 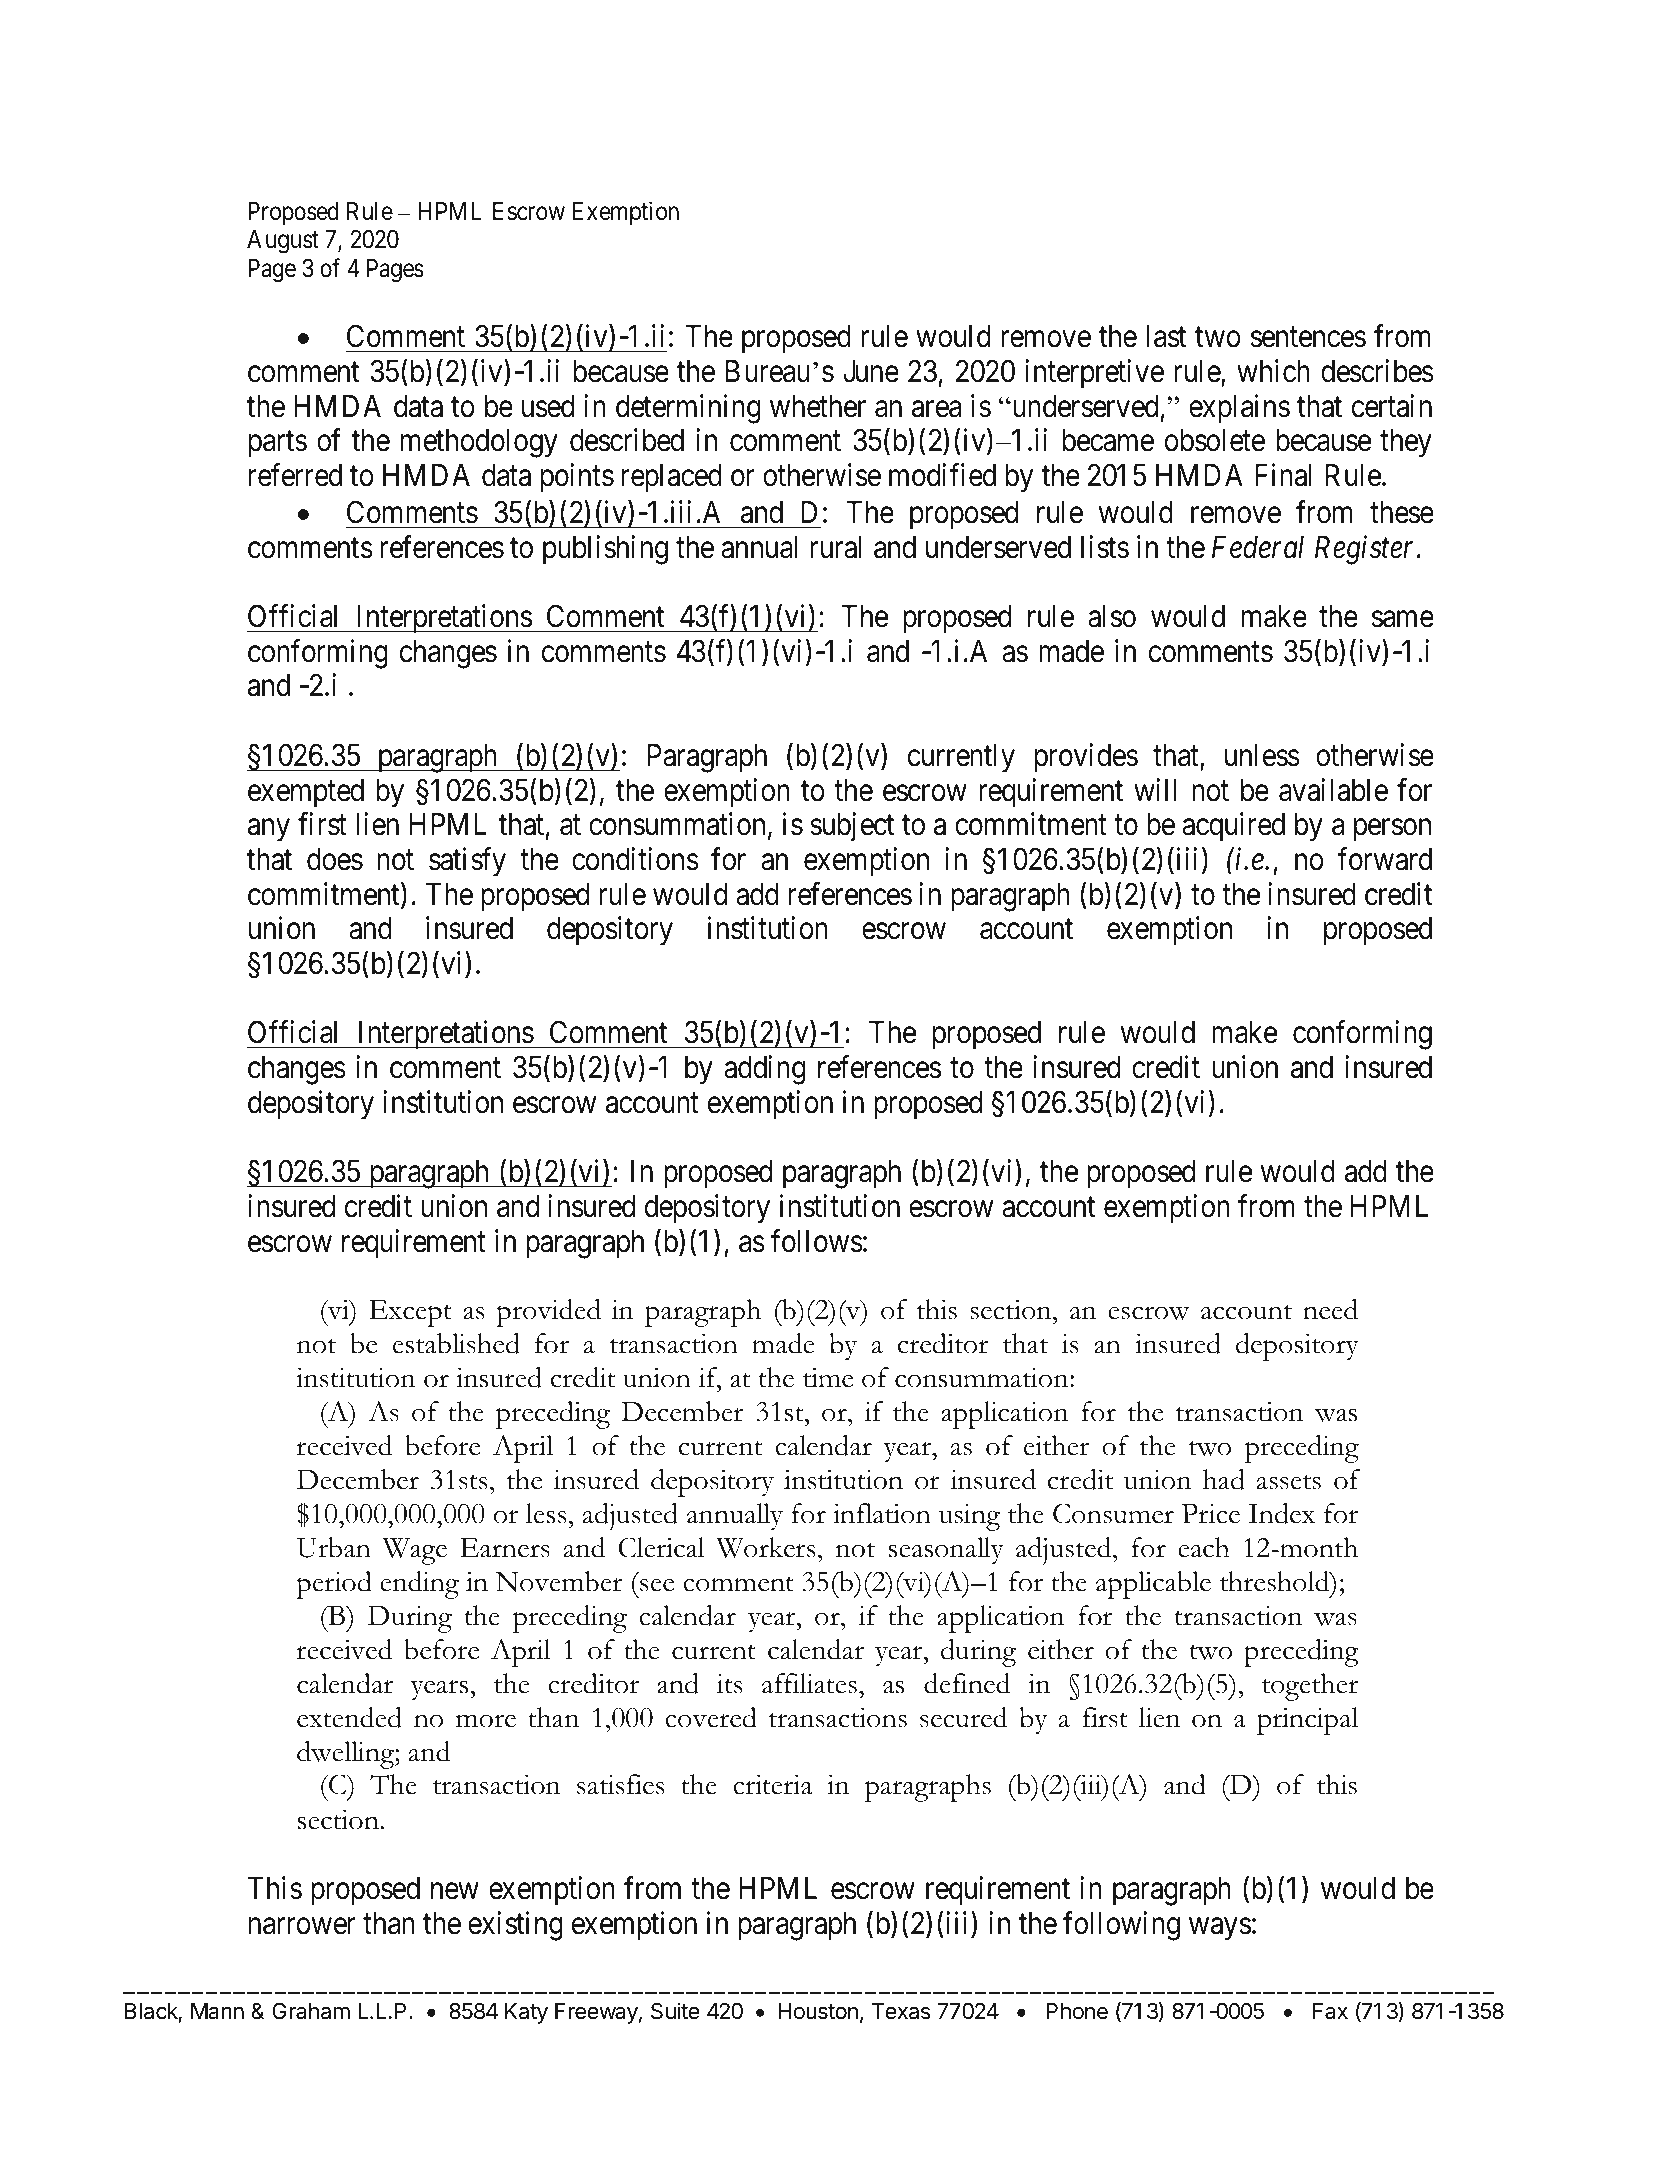 What do you see at coordinates (283, 242) in the page?
I see `August` at bounding box center [283, 242].
